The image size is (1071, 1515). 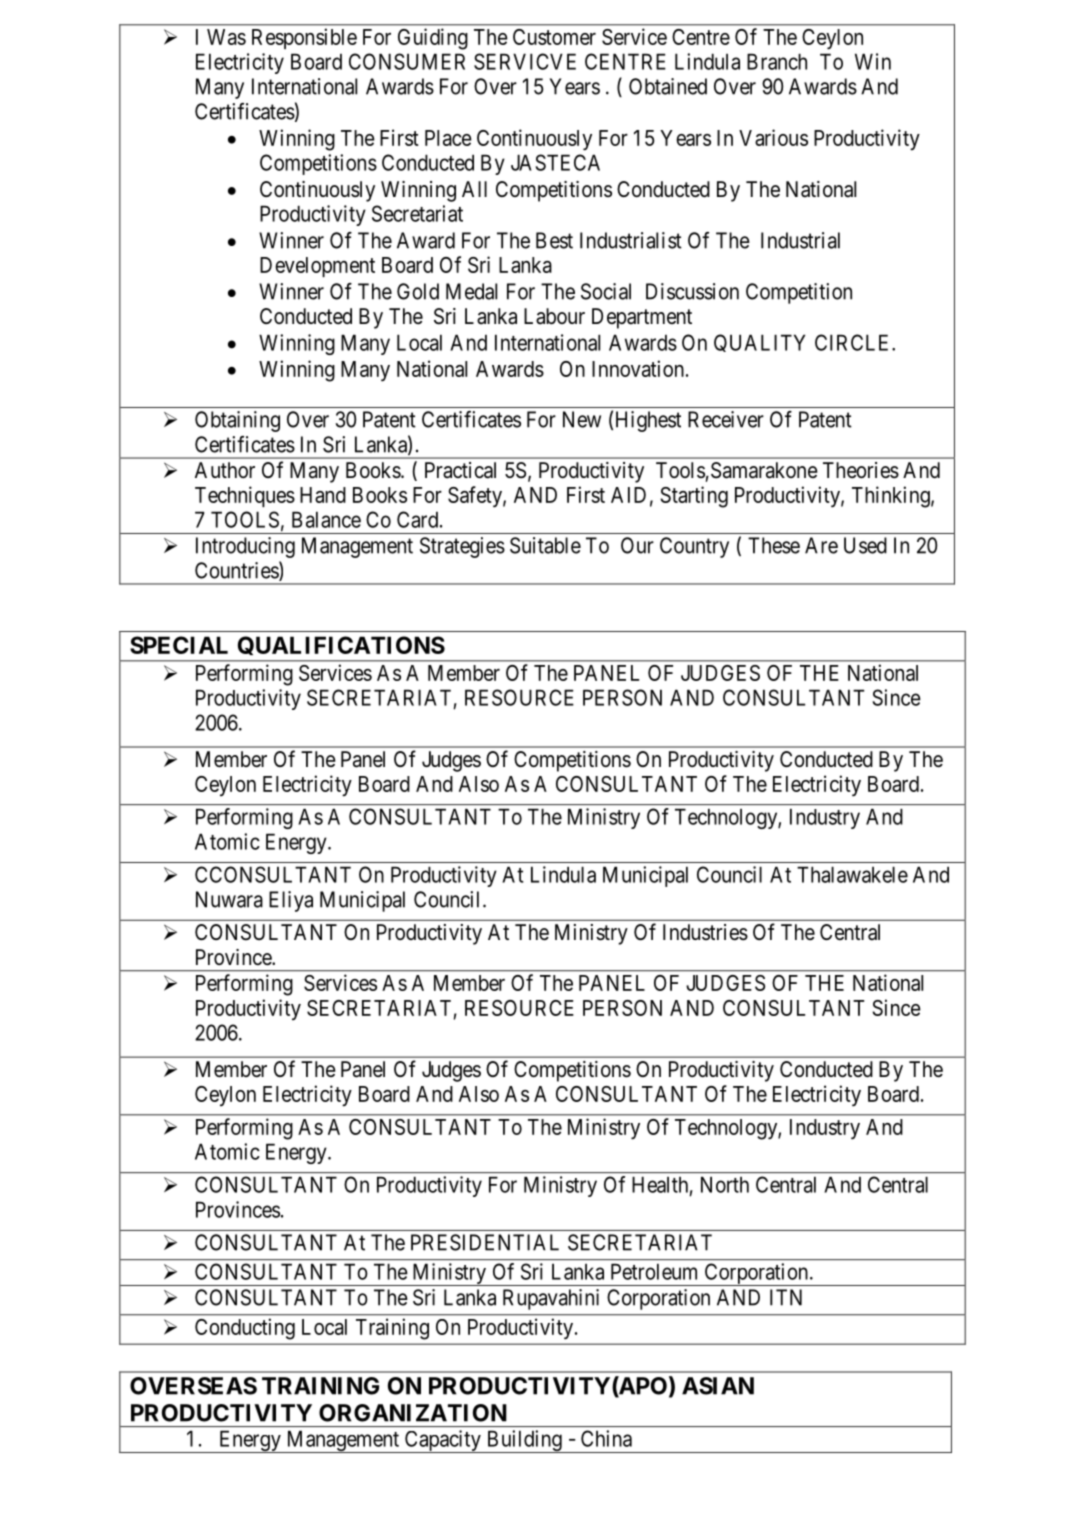 I want to click on Customer, so click(x=554, y=37).
